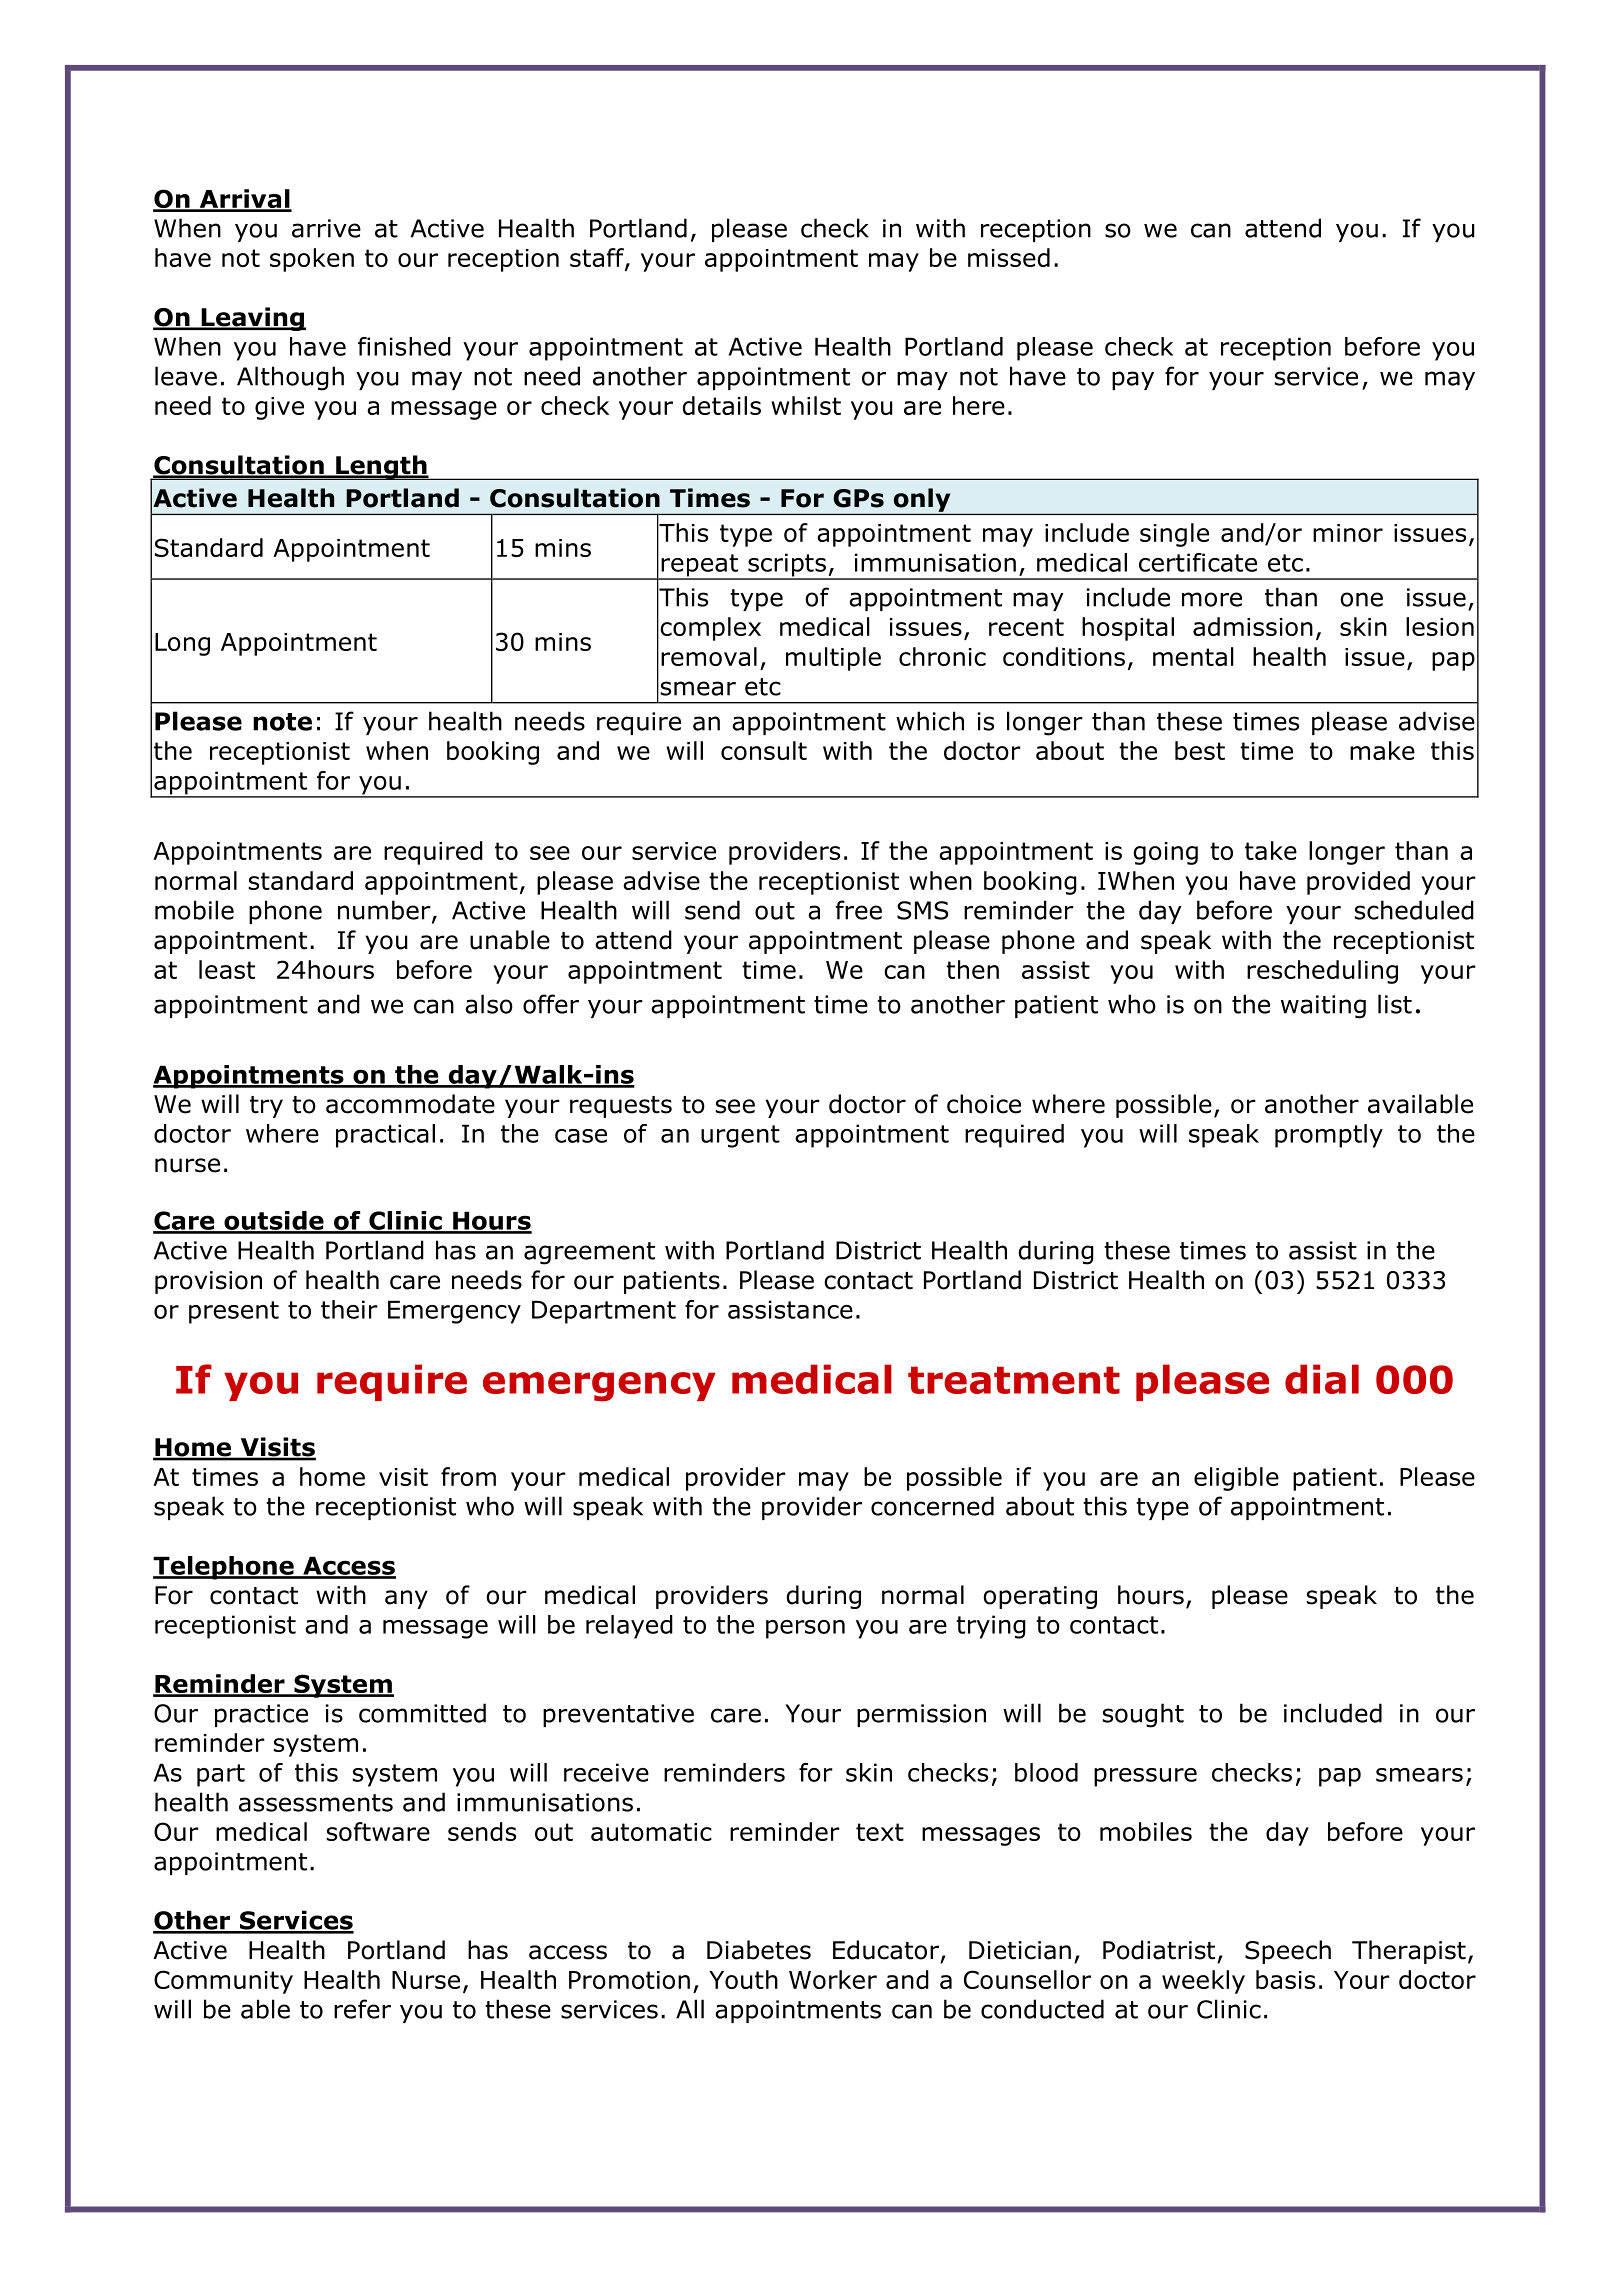 The height and width of the document is (2277, 1610). Describe the element at coordinates (282, 722) in the document. I see `note` at that location.
